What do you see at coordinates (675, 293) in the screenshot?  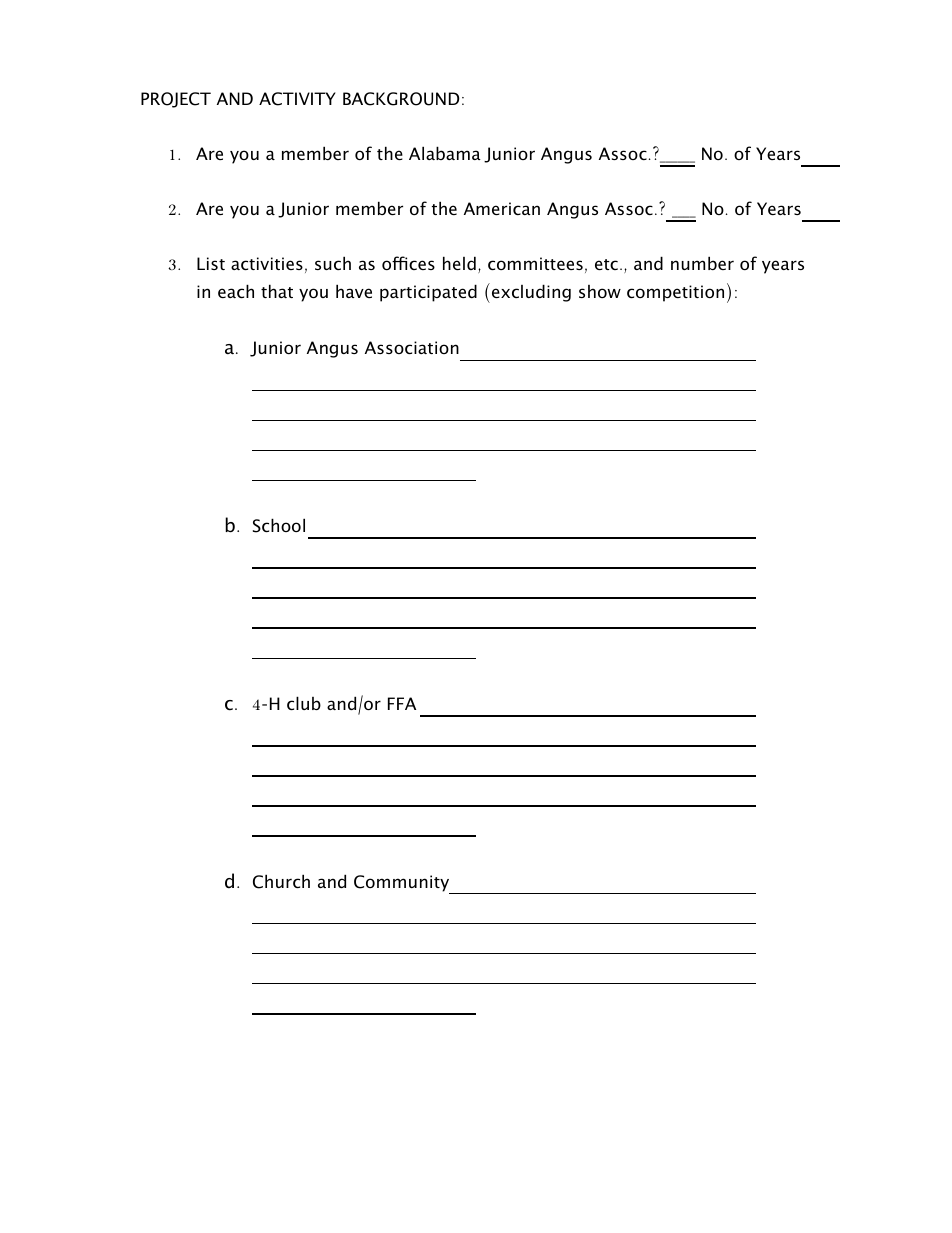 I see `competition` at bounding box center [675, 293].
